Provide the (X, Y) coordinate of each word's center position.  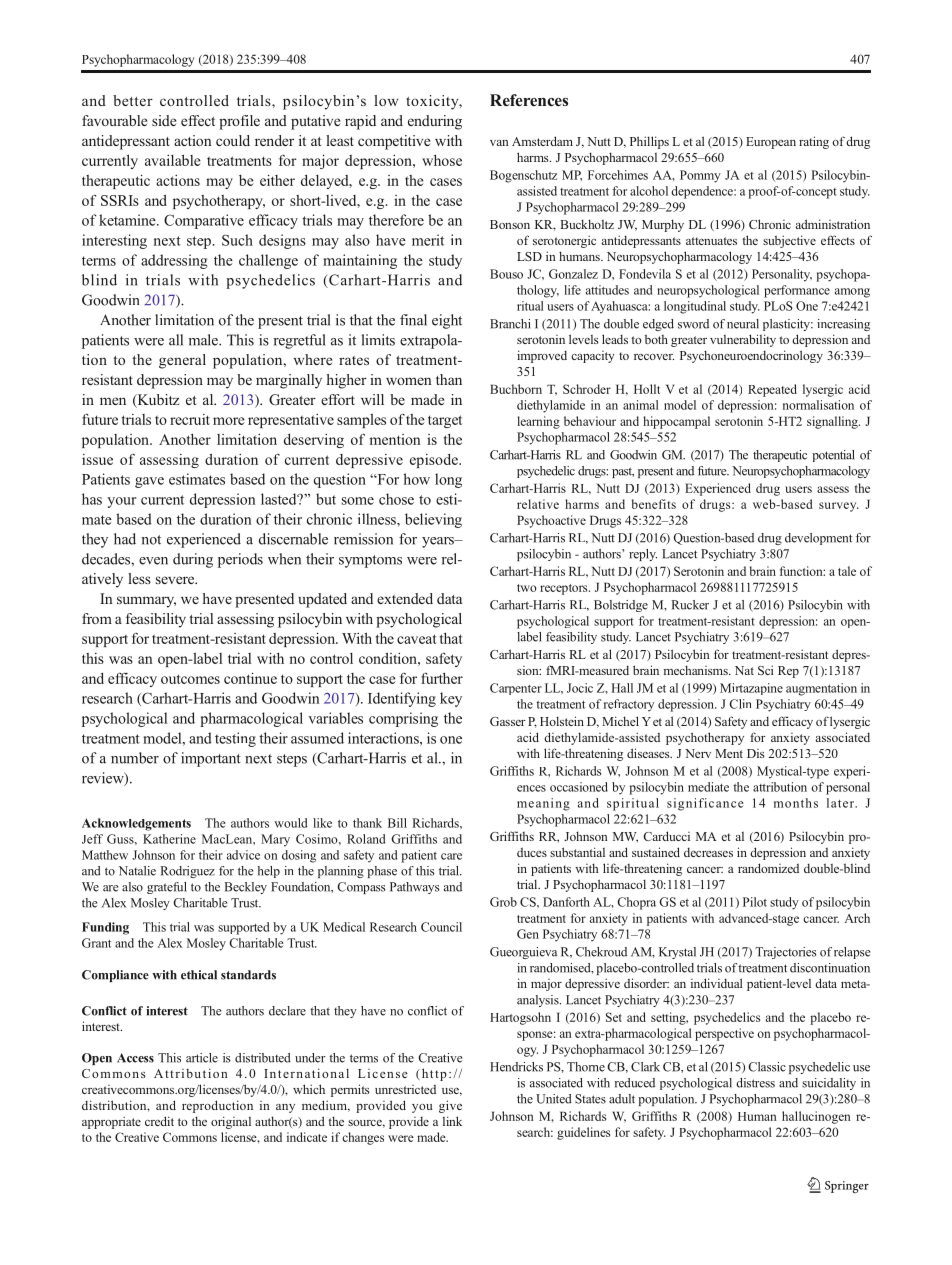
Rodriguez (187, 872)
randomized (768, 868)
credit (159, 1121)
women (409, 381)
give (450, 1106)
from (97, 618)
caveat (417, 639)
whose (442, 160)
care (451, 856)
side (164, 120)
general (182, 361)
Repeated (772, 390)
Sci (765, 670)
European (771, 143)
